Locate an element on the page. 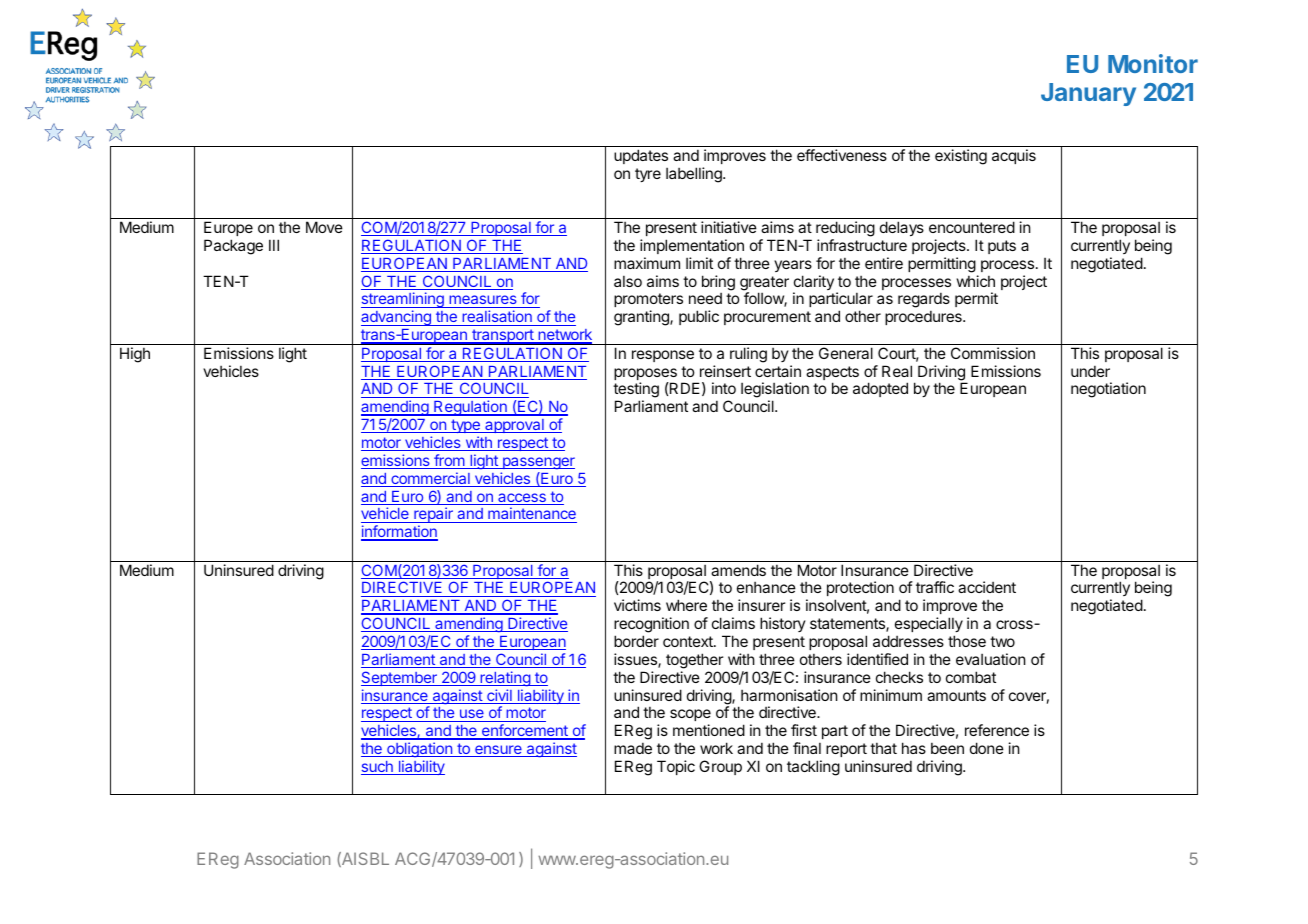 The width and height of the image is (1308, 924). such is located at coordinates (378, 768).
